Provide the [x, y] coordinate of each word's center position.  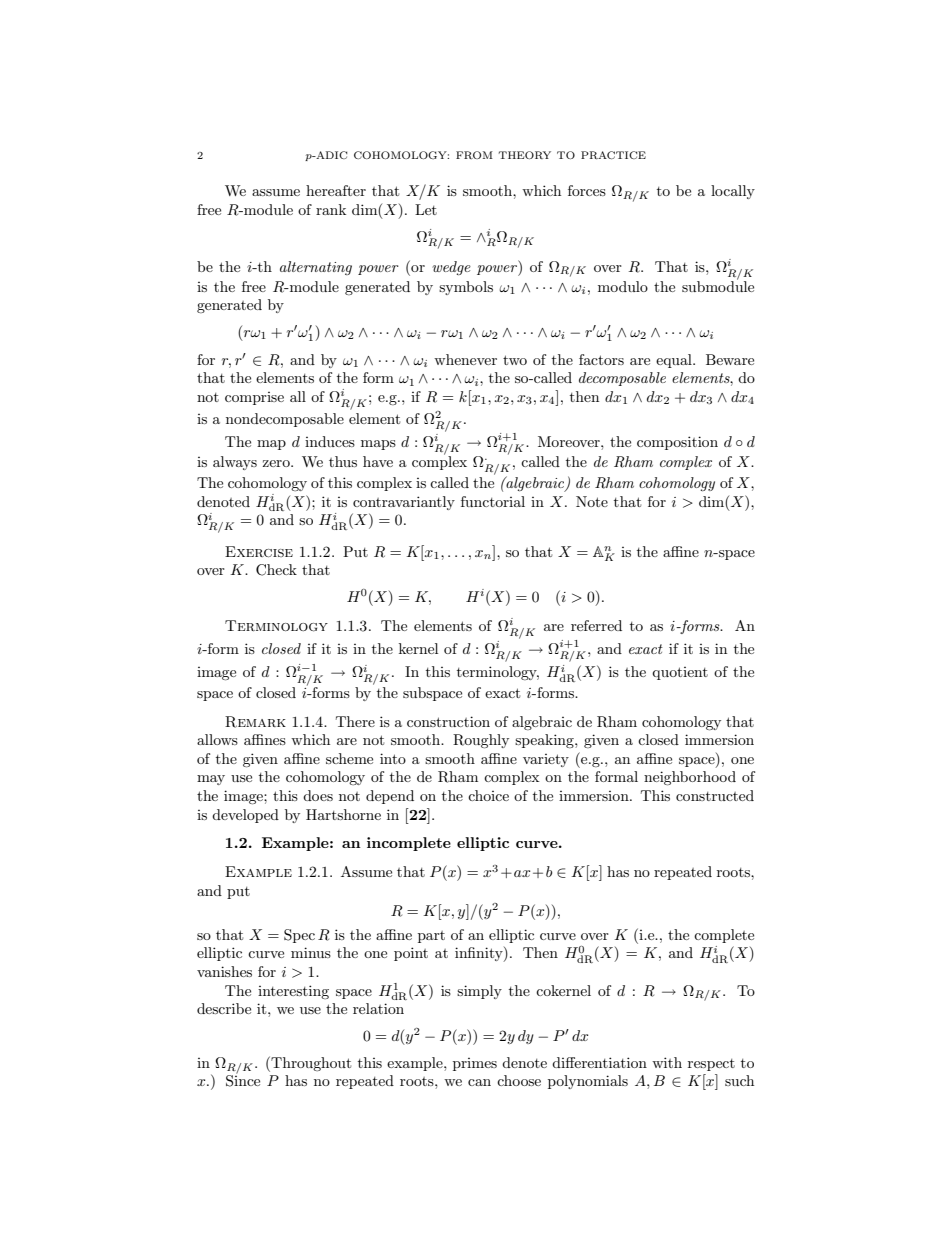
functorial [493, 501]
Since [243, 1080]
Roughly [481, 741]
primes [475, 1064]
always [235, 463]
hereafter [336, 190]
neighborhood [690, 778]
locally [733, 192]
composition [677, 443]
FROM [474, 155]
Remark [255, 722]
